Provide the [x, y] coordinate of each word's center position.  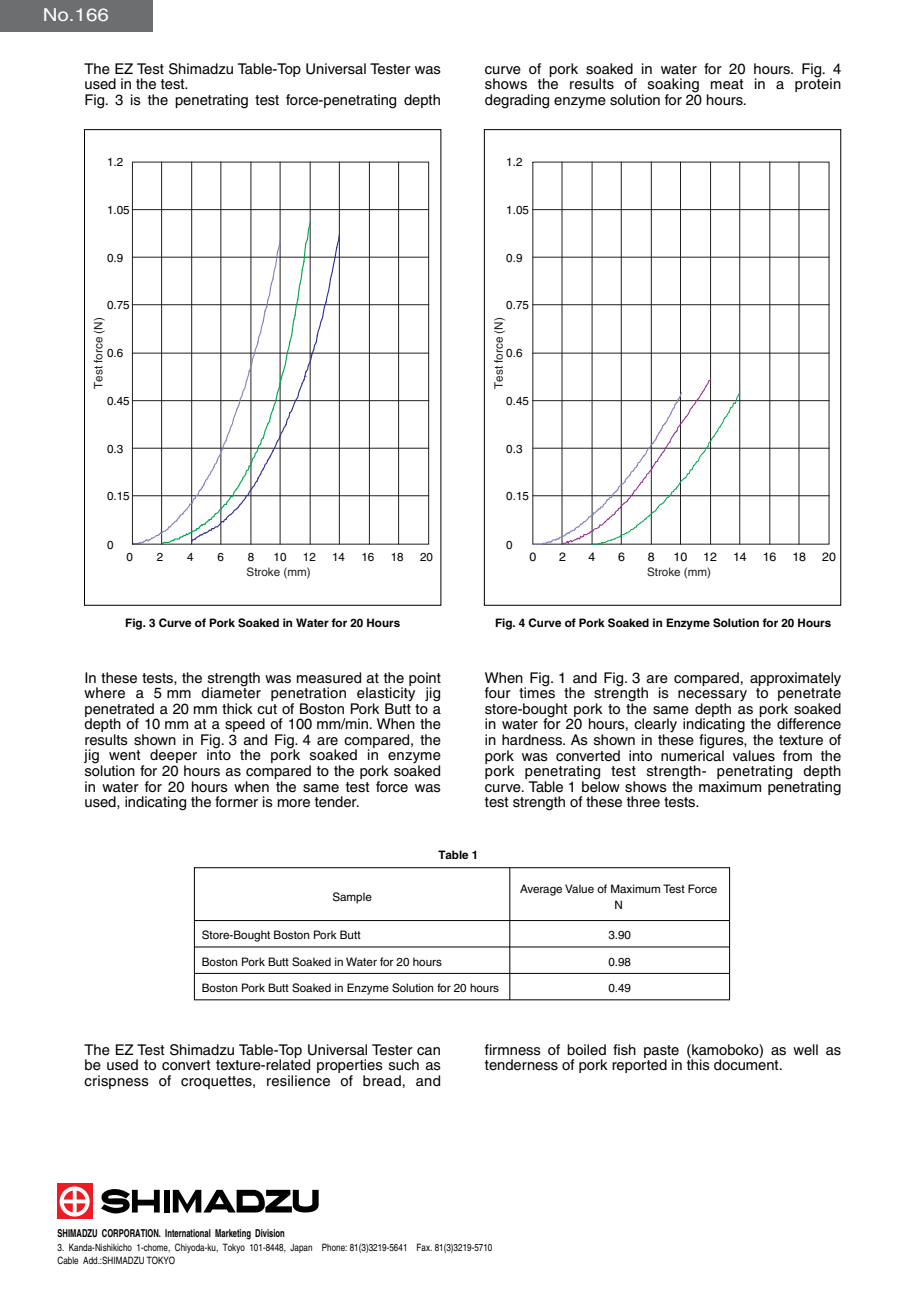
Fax [424, 1247]
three [643, 802]
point [425, 680]
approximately [795, 679]
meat [727, 84]
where [104, 693]
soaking [673, 86]
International [188, 1233]
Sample [352, 898]
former [236, 802]
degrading [517, 101]
